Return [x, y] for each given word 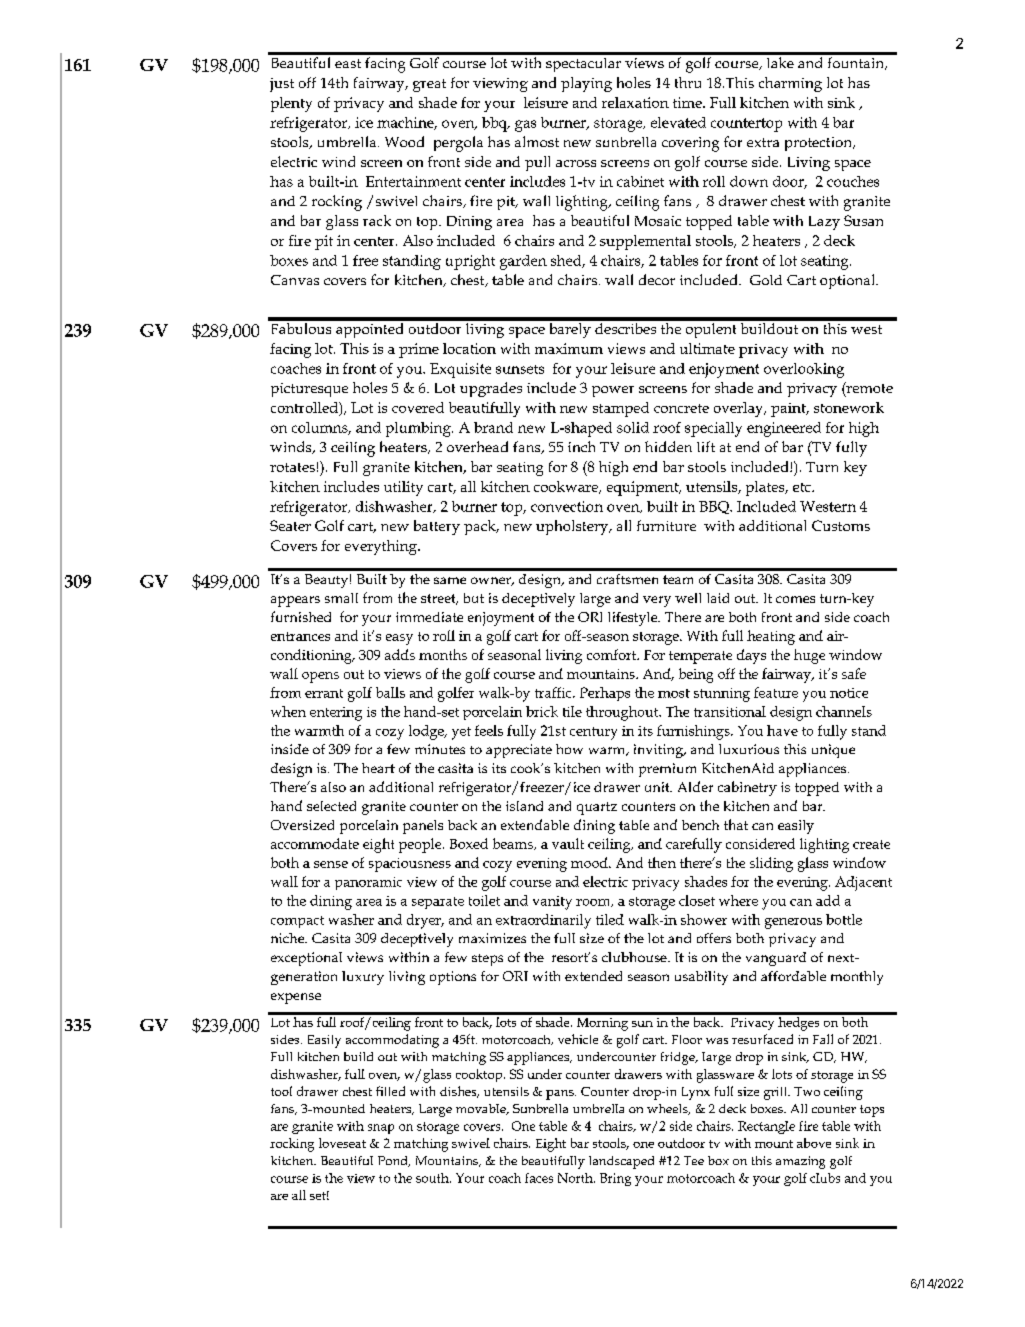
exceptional [306, 959]
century [593, 733]
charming [790, 84]
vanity [552, 903]
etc [803, 487]
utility [403, 488]
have [782, 730]
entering [336, 714]
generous [793, 923]
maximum [569, 348]
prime [419, 350]
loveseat [342, 1143]
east [348, 63]
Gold [766, 280]
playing [586, 84]
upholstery [573, 527]
